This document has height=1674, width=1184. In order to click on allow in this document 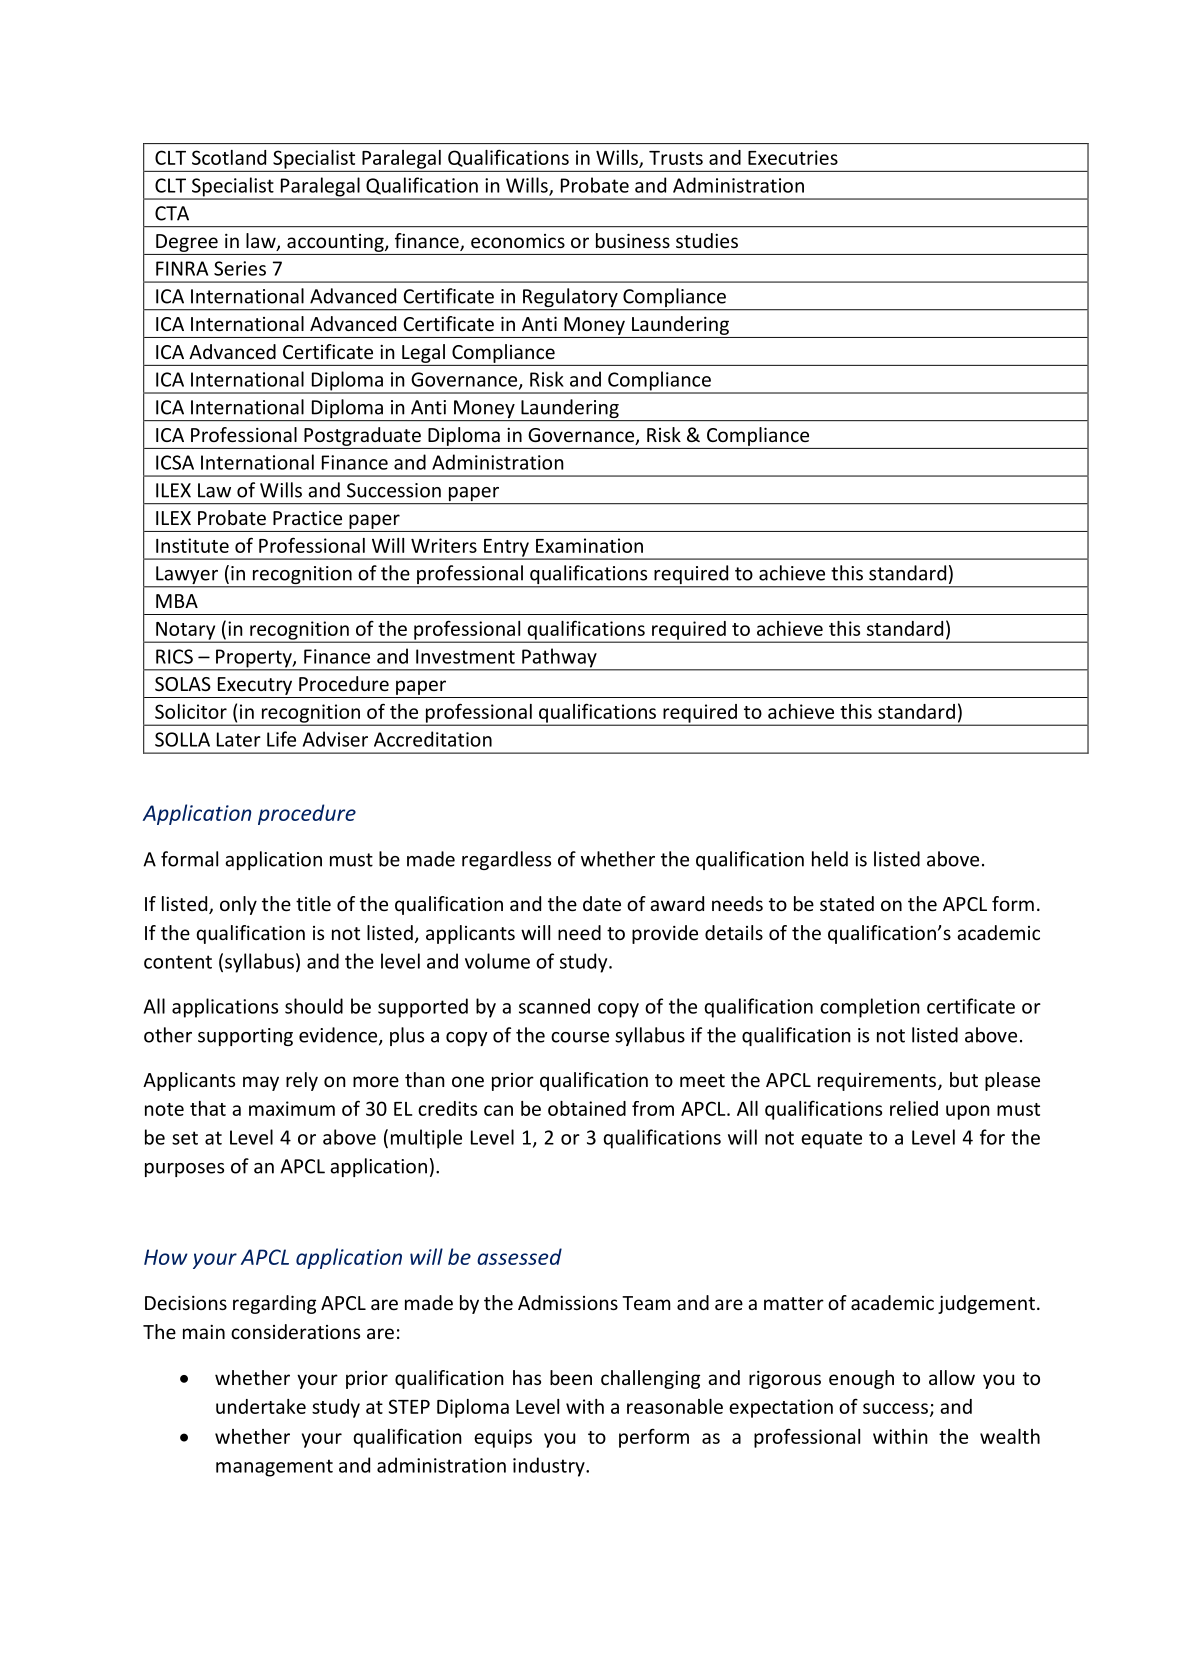, I will do `click(952, 1377)`.
